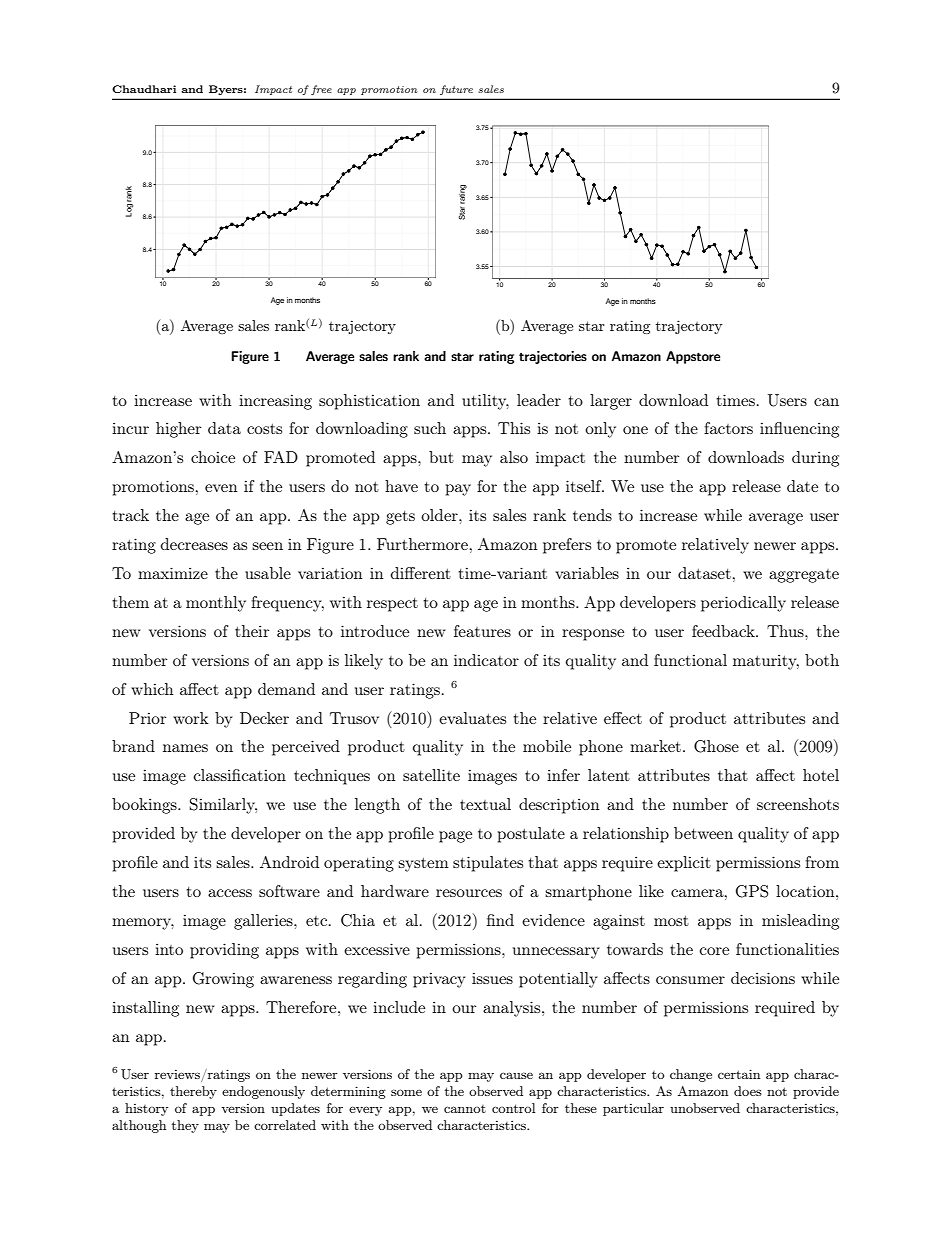  What do you see at coordinates (185, 1126) in the screenshot?
I see `they` at bounding box center [185, 1126].
